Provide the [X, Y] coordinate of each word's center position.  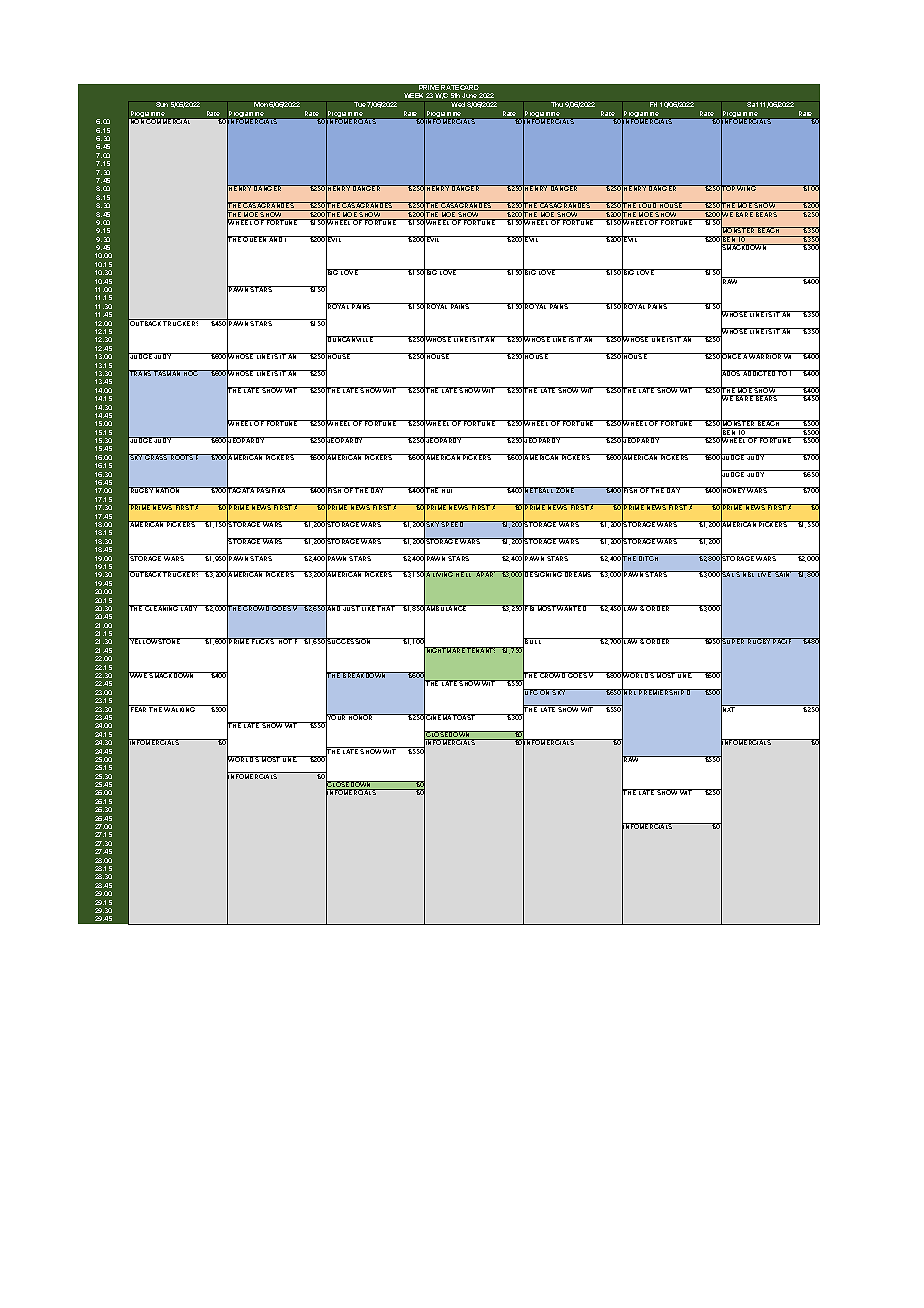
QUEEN [255, 239]
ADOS [732, 374]
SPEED [453, 524]
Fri [654, 104]
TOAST [465, 717]
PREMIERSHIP [662, 692]
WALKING [180, 708]
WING [747, 188]
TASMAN [168, 373]
